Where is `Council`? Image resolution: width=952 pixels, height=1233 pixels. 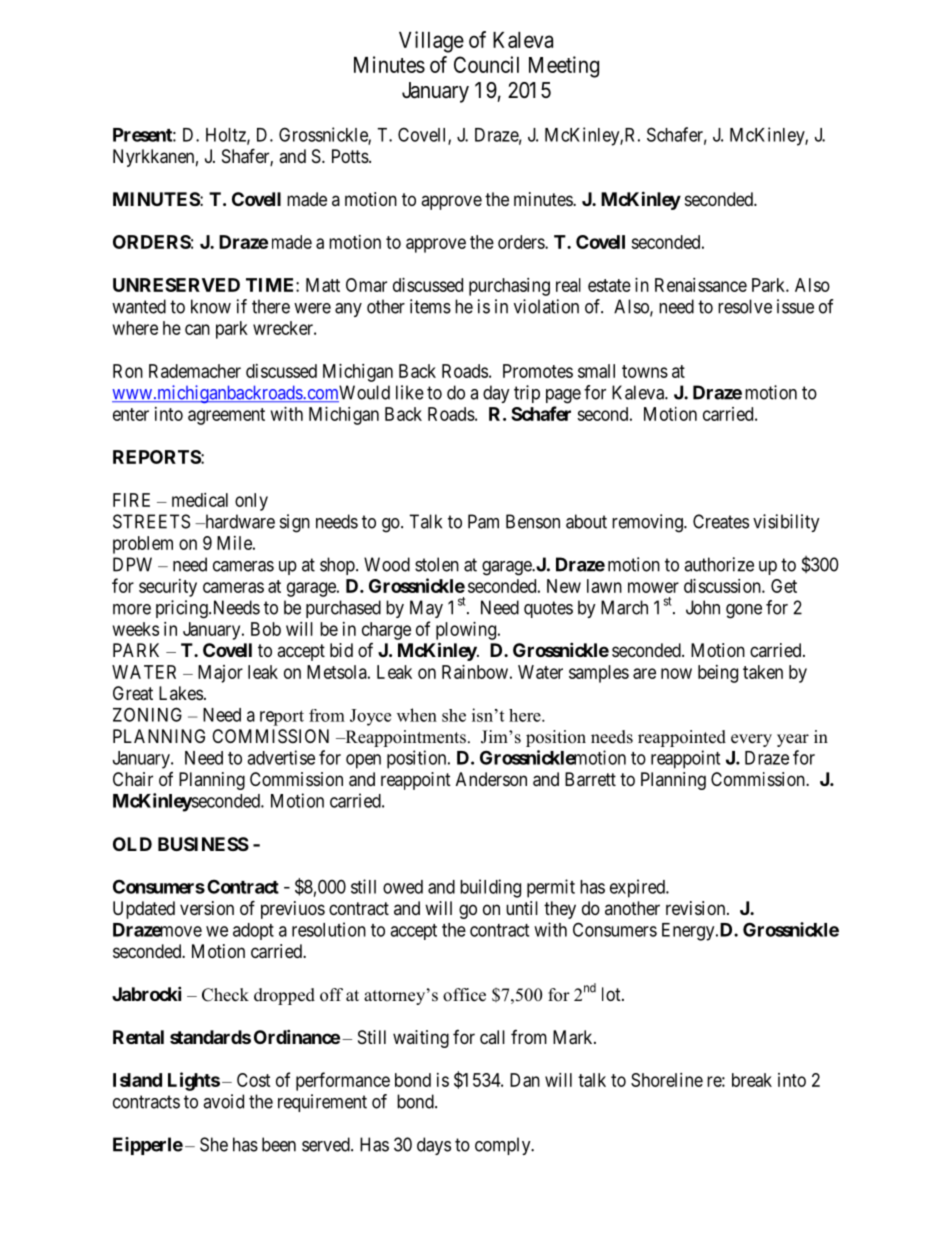 Council is located at coordinates (486, 64).
